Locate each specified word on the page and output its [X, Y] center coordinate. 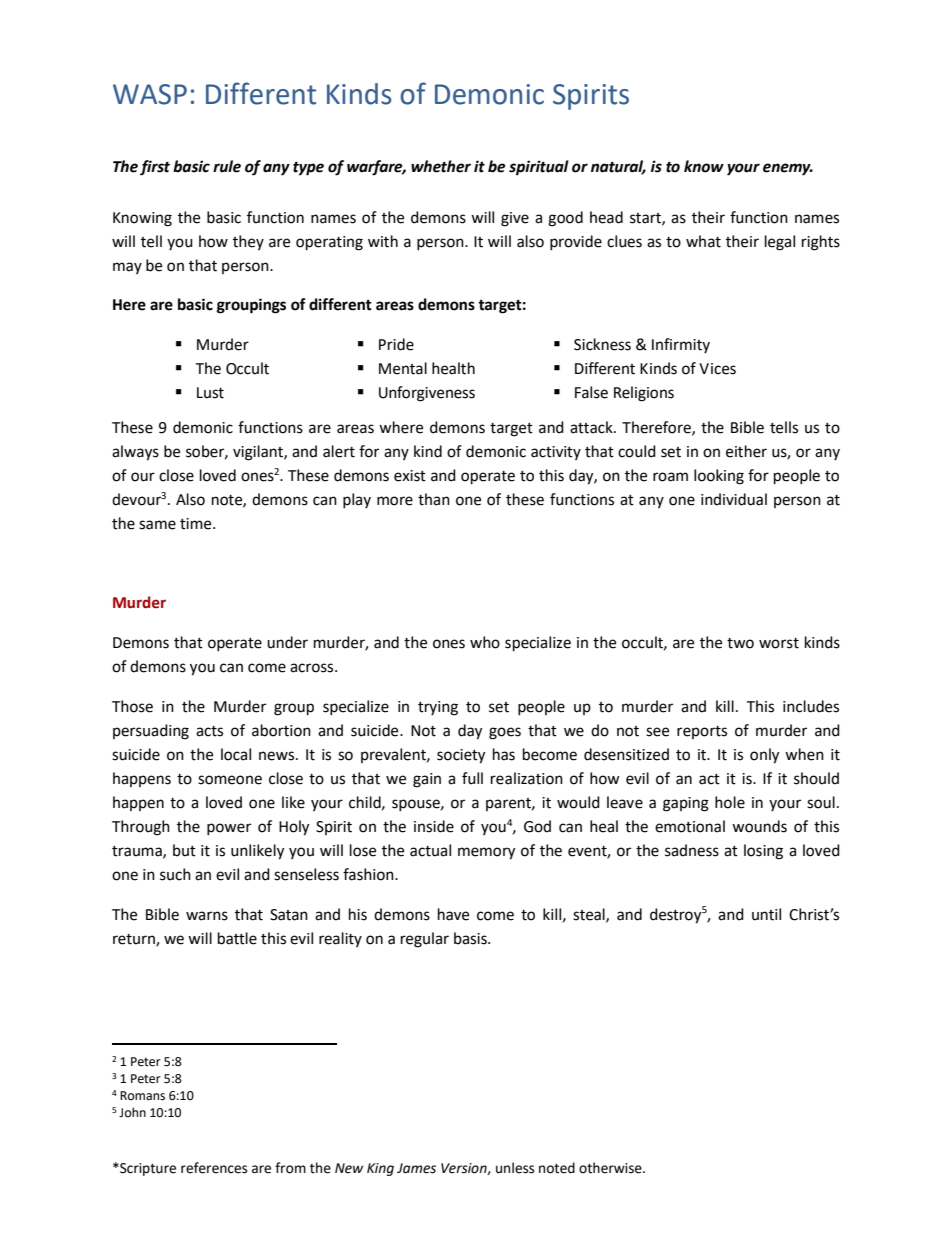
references [214, 1168]
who [485, 642]
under [287, 642]
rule [227, 166]
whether [441, 166]
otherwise [611, 1168]
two [740, 643]
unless [515, 1168]
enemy [788, 169]
